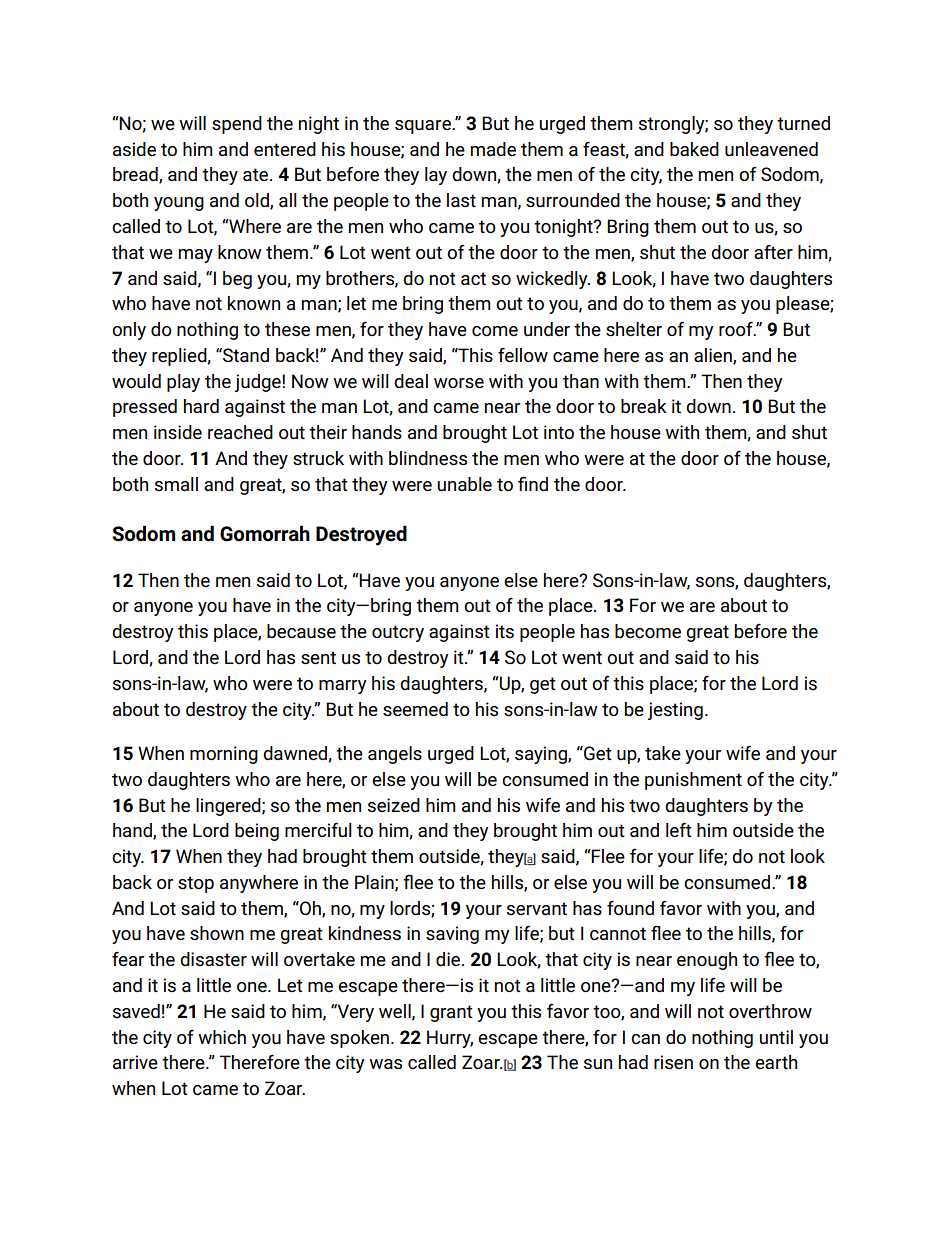  Describe the element at coordinates (694, 149) in the screenshot. I see `baked` at that location.
